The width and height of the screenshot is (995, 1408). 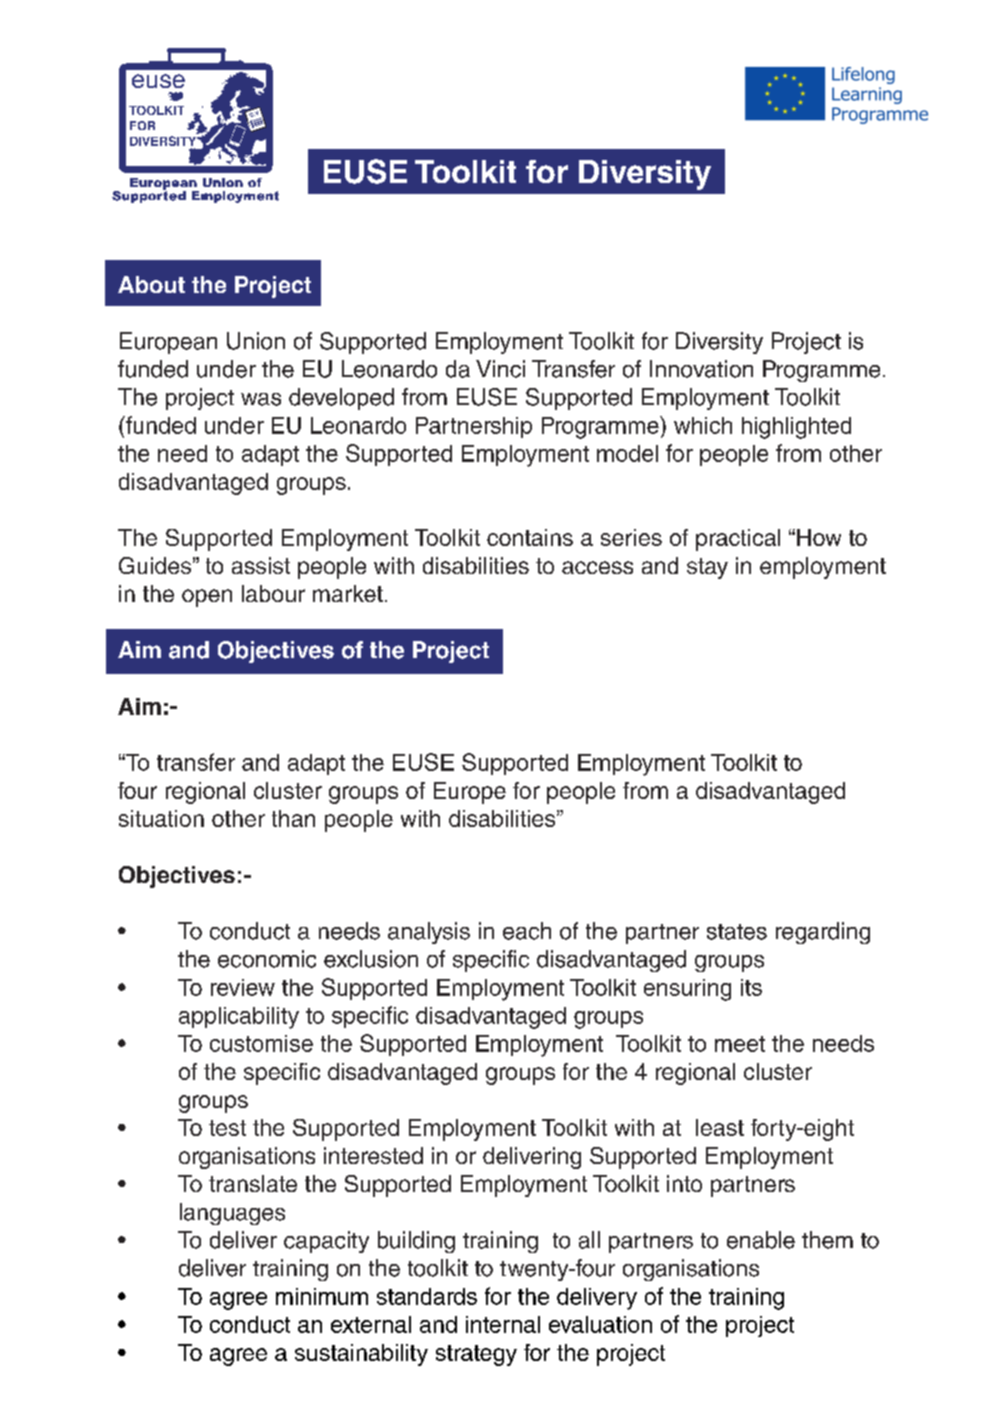 I want to click on Union, so click(x=256, y=341).
